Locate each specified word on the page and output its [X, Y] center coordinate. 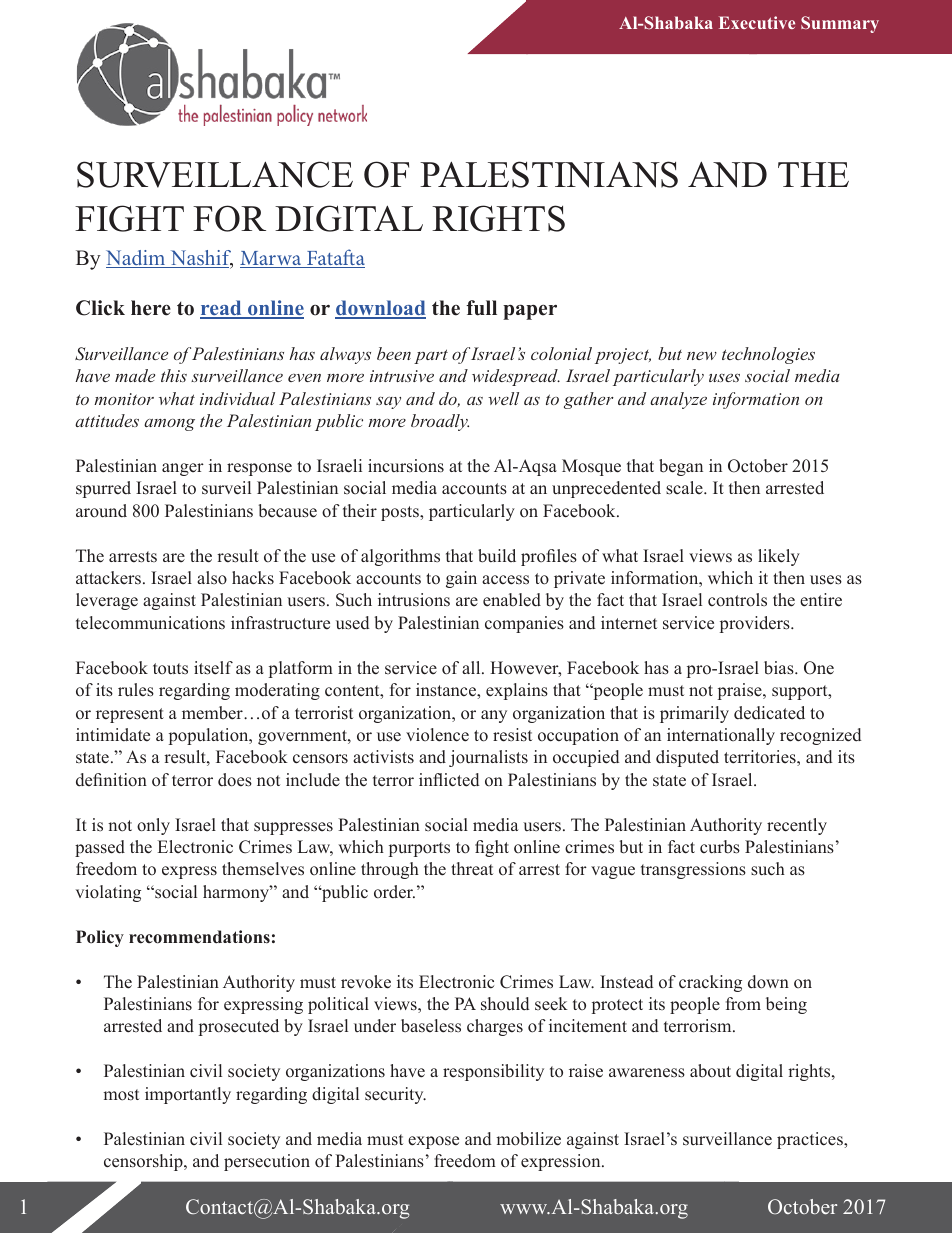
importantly [188, 1095]
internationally [721, 736]
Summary [840, 24]
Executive [757, 22]
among [169, 424]
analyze [678, 400]
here [151, 308]
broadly [440, 422]
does [235, 780]
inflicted [449, 780]
